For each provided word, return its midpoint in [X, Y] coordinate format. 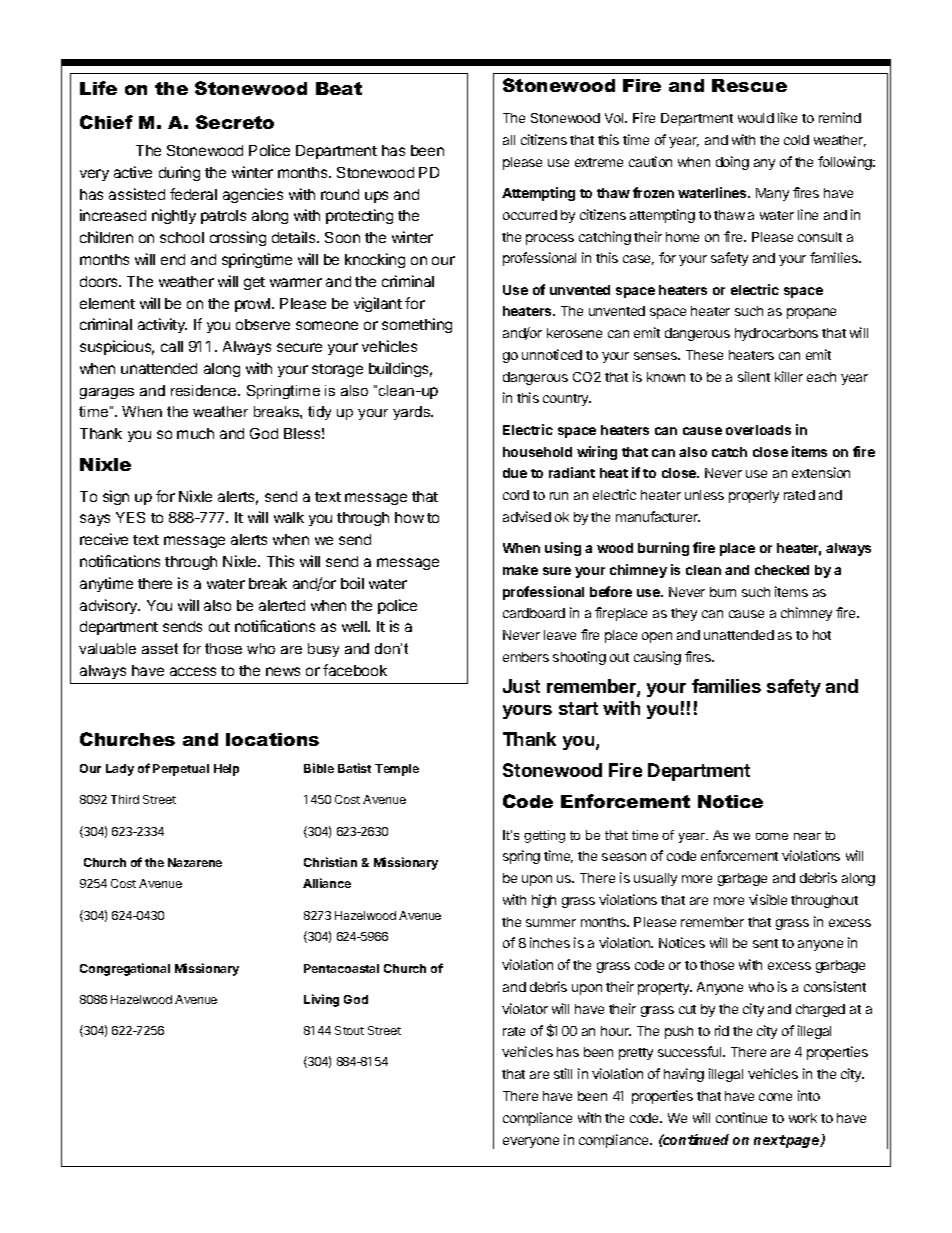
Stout [349, 1030]
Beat [339, 88]
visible [768, 899]
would [756, 118]
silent [754, 376]
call [172, 346]
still [563, 1073]
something [417, 325]
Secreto [235, 122]
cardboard [534, 613]
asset [160, 648]
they [684, 614]
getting [544, 836]
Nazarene [195, 862]
